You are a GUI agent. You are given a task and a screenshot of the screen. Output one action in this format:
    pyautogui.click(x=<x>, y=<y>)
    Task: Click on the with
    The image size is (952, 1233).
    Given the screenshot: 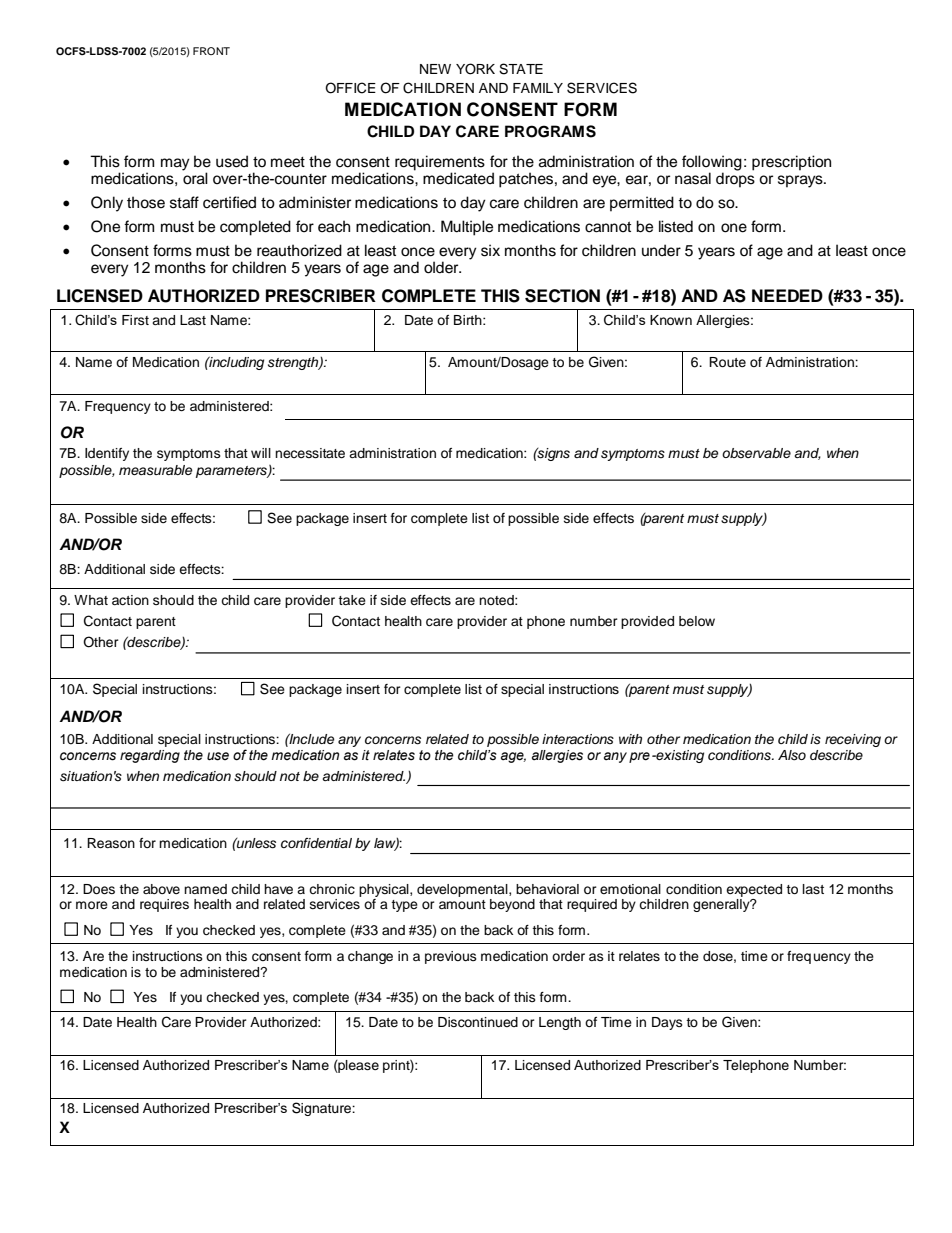 What is the action you would take?
    pyautogui.click(x=630, y=739)
